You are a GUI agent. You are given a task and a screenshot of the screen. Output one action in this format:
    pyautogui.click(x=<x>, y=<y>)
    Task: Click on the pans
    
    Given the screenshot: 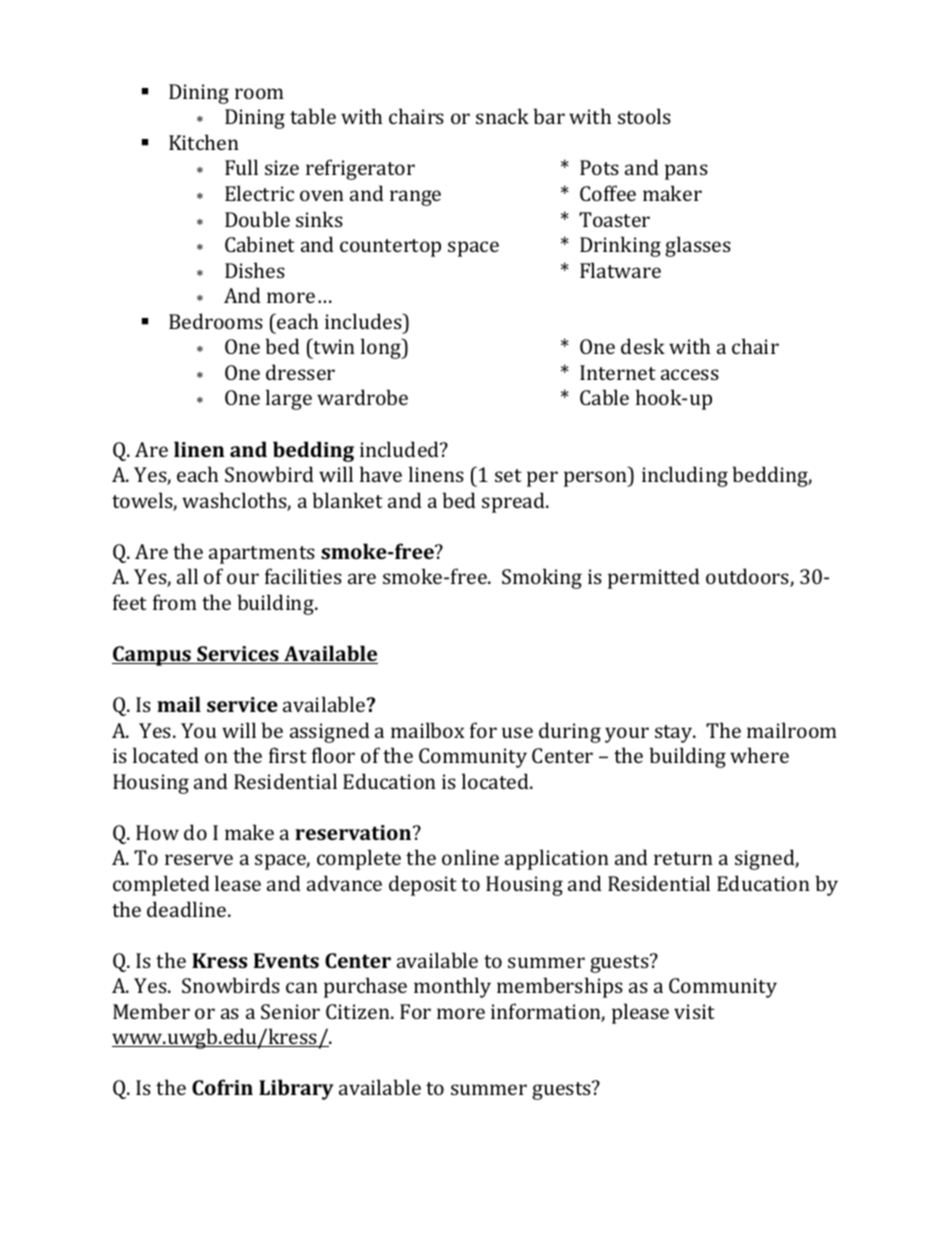 What is the action you would take?
    pyautogui.click(x=686, y=172)
